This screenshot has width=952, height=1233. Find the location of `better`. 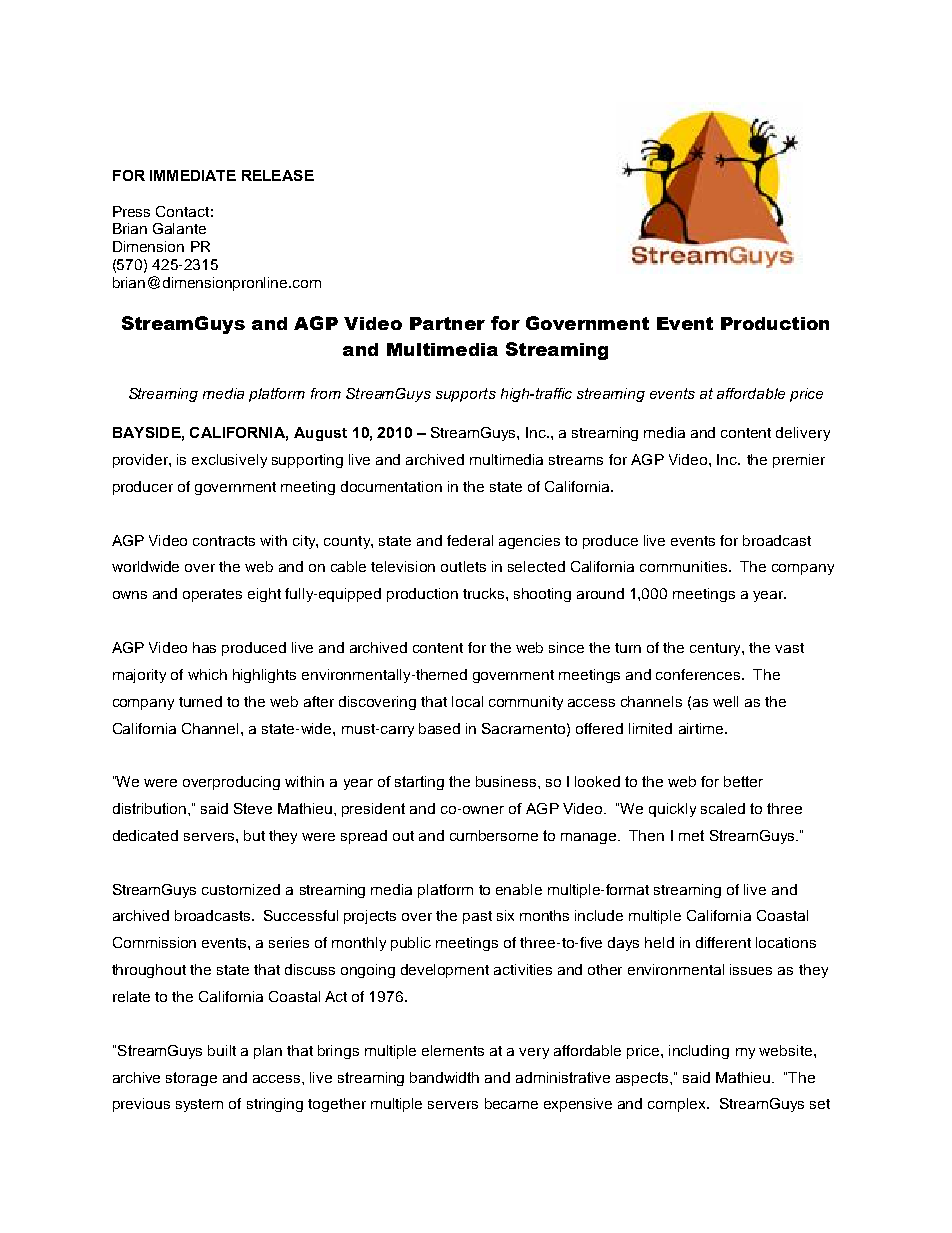

better is located at coordinates (743, 781).
